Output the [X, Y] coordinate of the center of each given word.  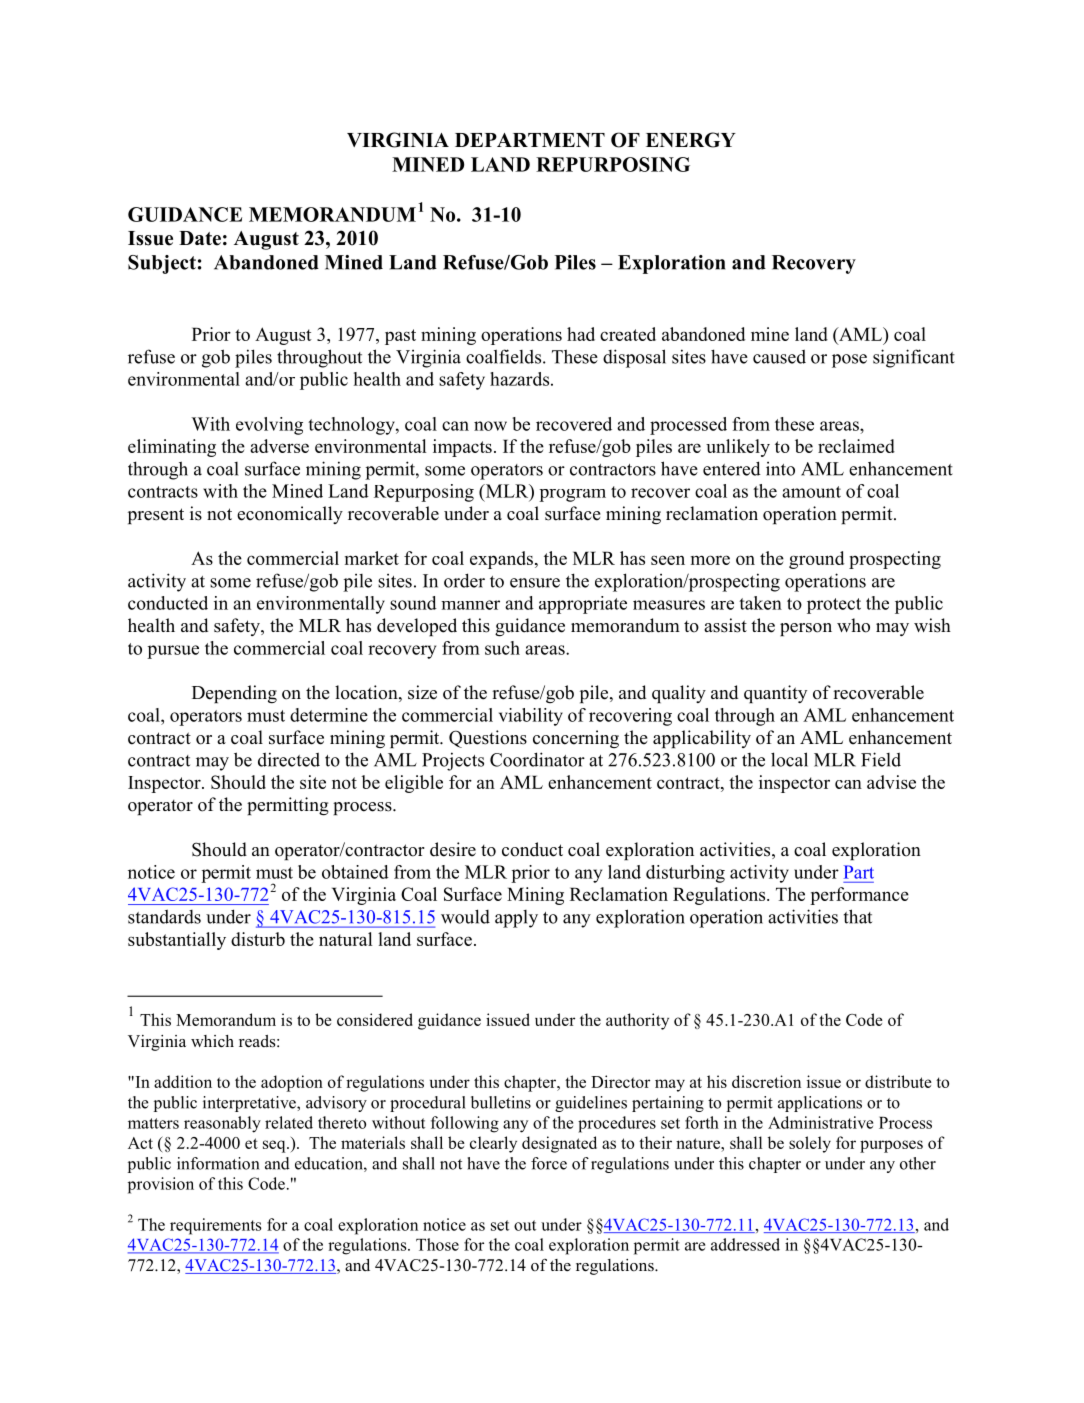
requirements [216, 1226]
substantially [177, 941]
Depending [234, 694]
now [490, 426]
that [858, 916]
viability [531, 717]
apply [516, 919]
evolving [269, 426]
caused [779, 356]
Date [200, 238]
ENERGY [691, 140]
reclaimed [856, 446]
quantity [775, 694]
